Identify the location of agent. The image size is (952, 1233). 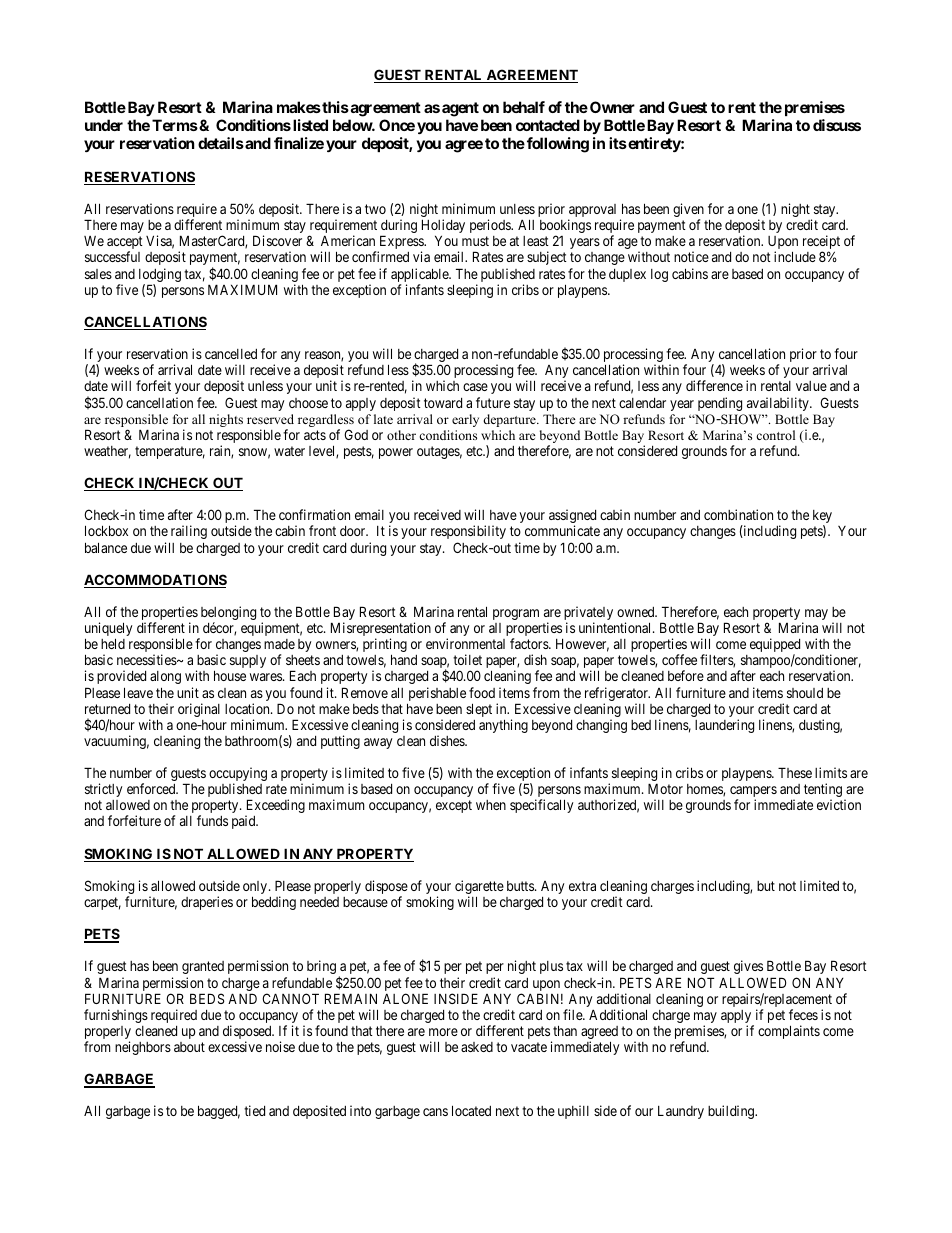
(460, 111).
